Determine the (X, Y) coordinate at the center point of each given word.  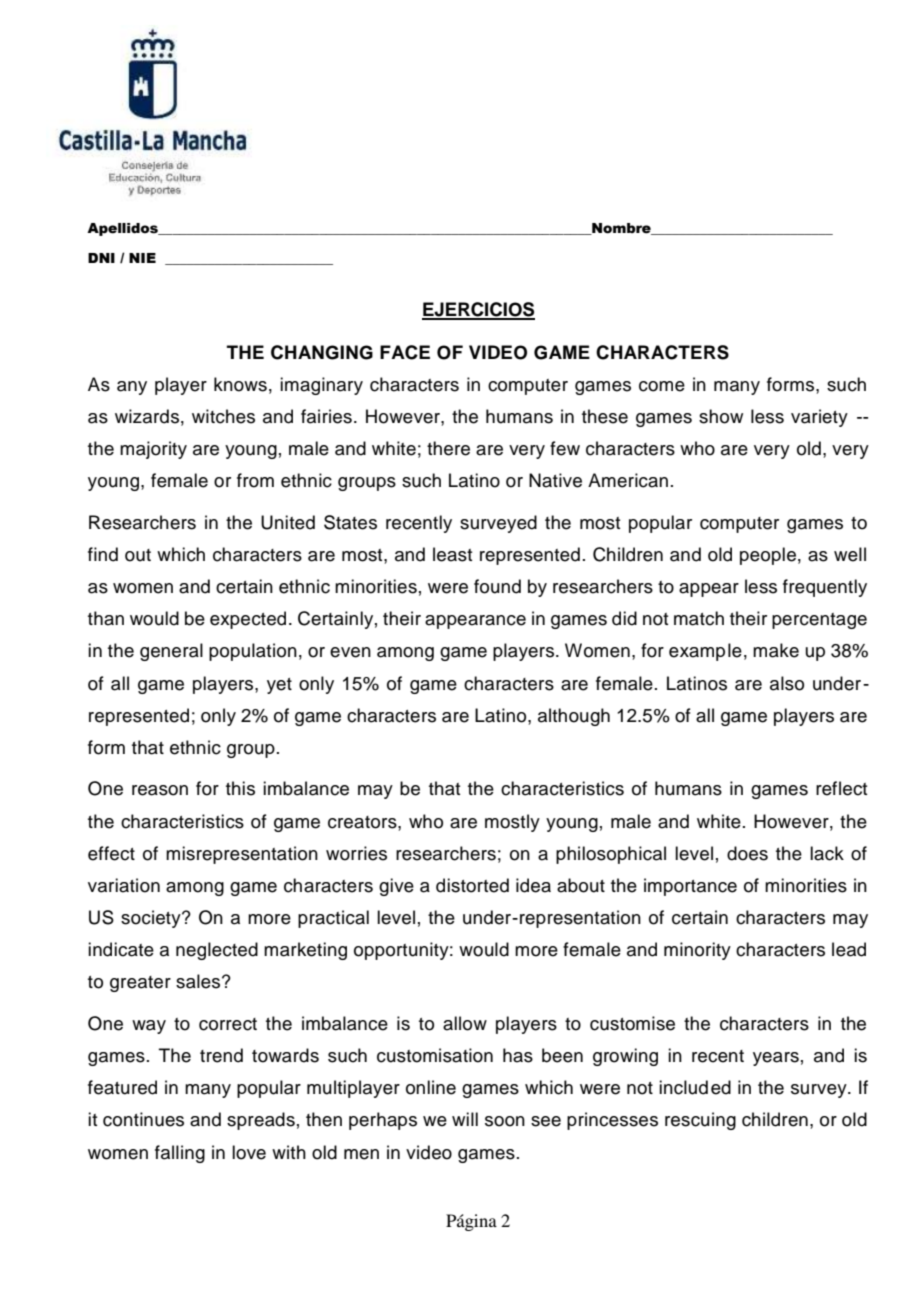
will (465, 1119)
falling (180, 1154)
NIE (142, 258)
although (574, 717)
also (787, 683)
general (171, 652)
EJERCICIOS (478, 310)
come (662, 386)
